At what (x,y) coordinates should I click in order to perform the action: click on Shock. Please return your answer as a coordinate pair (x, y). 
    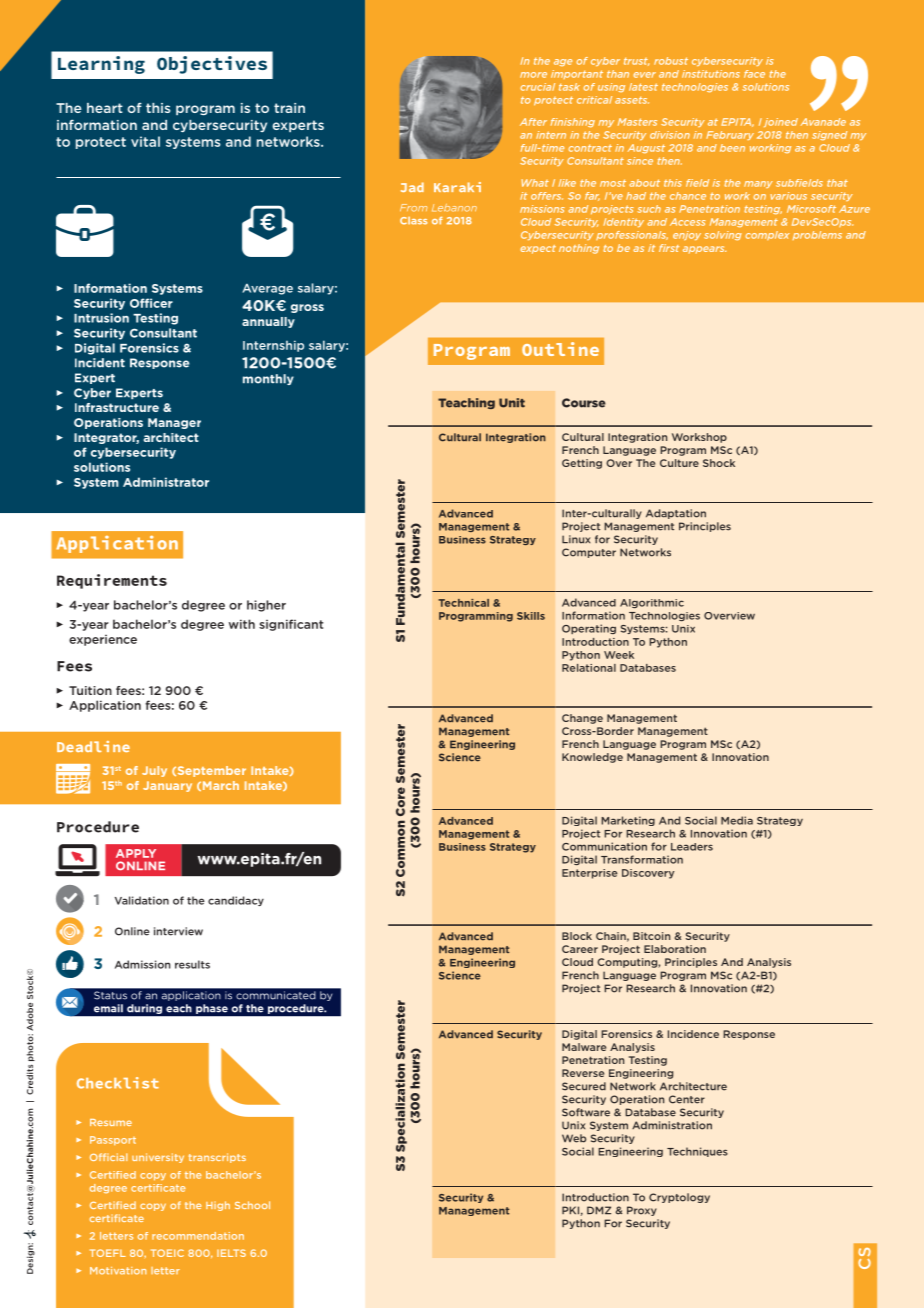
    Looking at the image, I should click on (719, 463).
